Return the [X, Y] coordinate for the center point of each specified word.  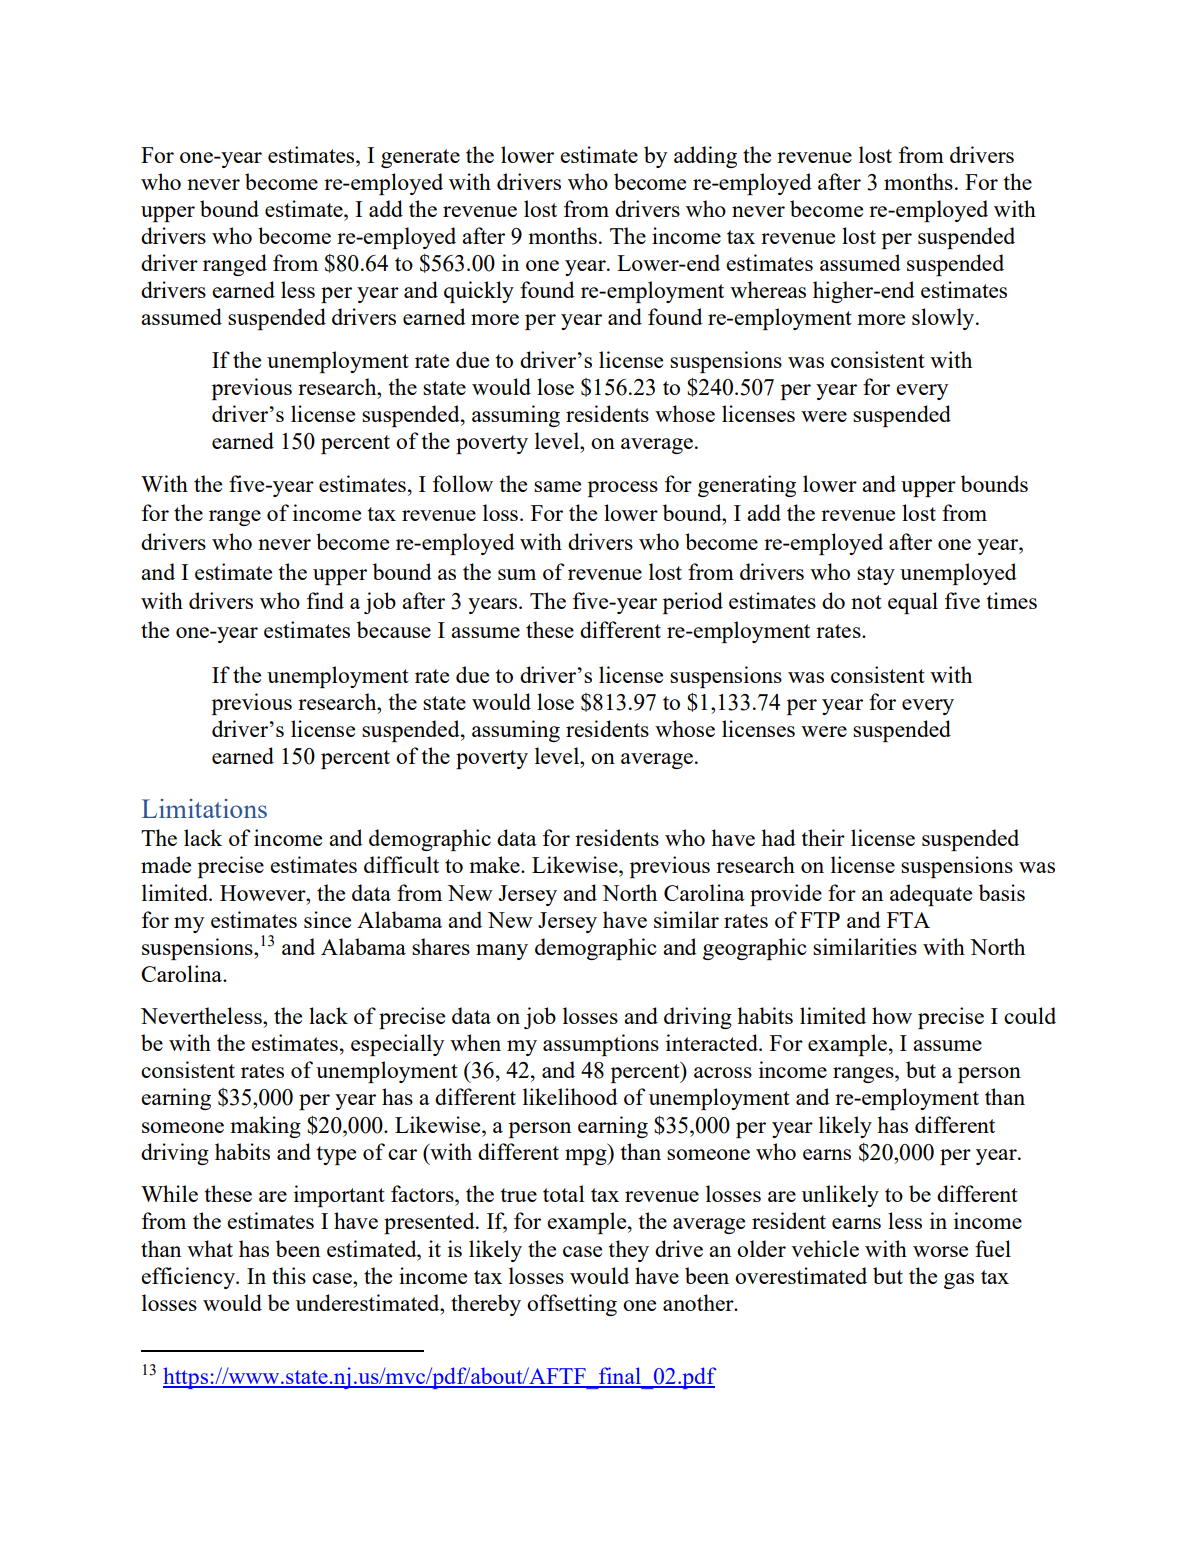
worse [940, 1251]
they [629, 1251]
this [289, 1275]
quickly [479, 292]
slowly [944, 319]
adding [705, 157]
